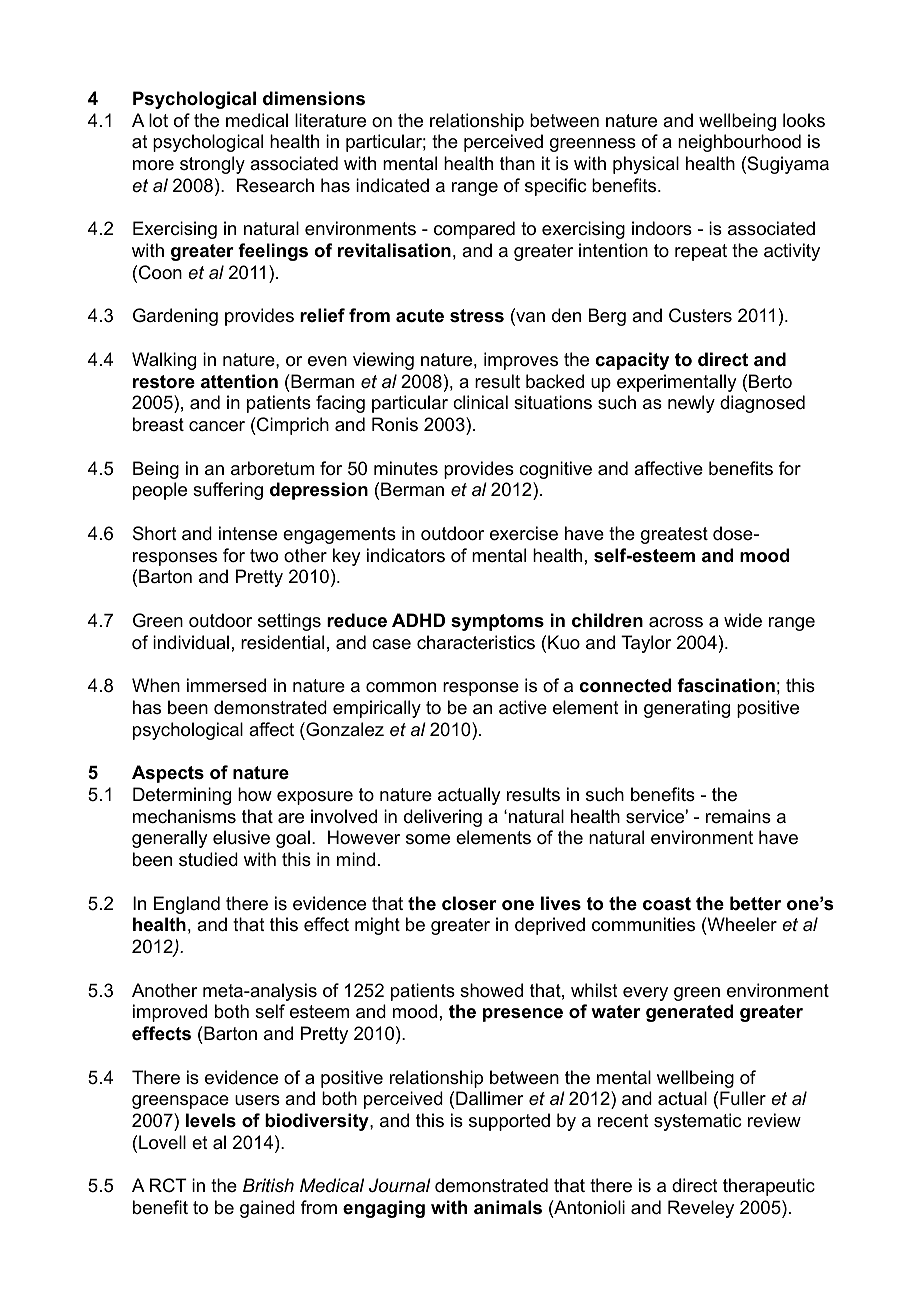  I want to click on therapeutic, so click(769, 1187).
